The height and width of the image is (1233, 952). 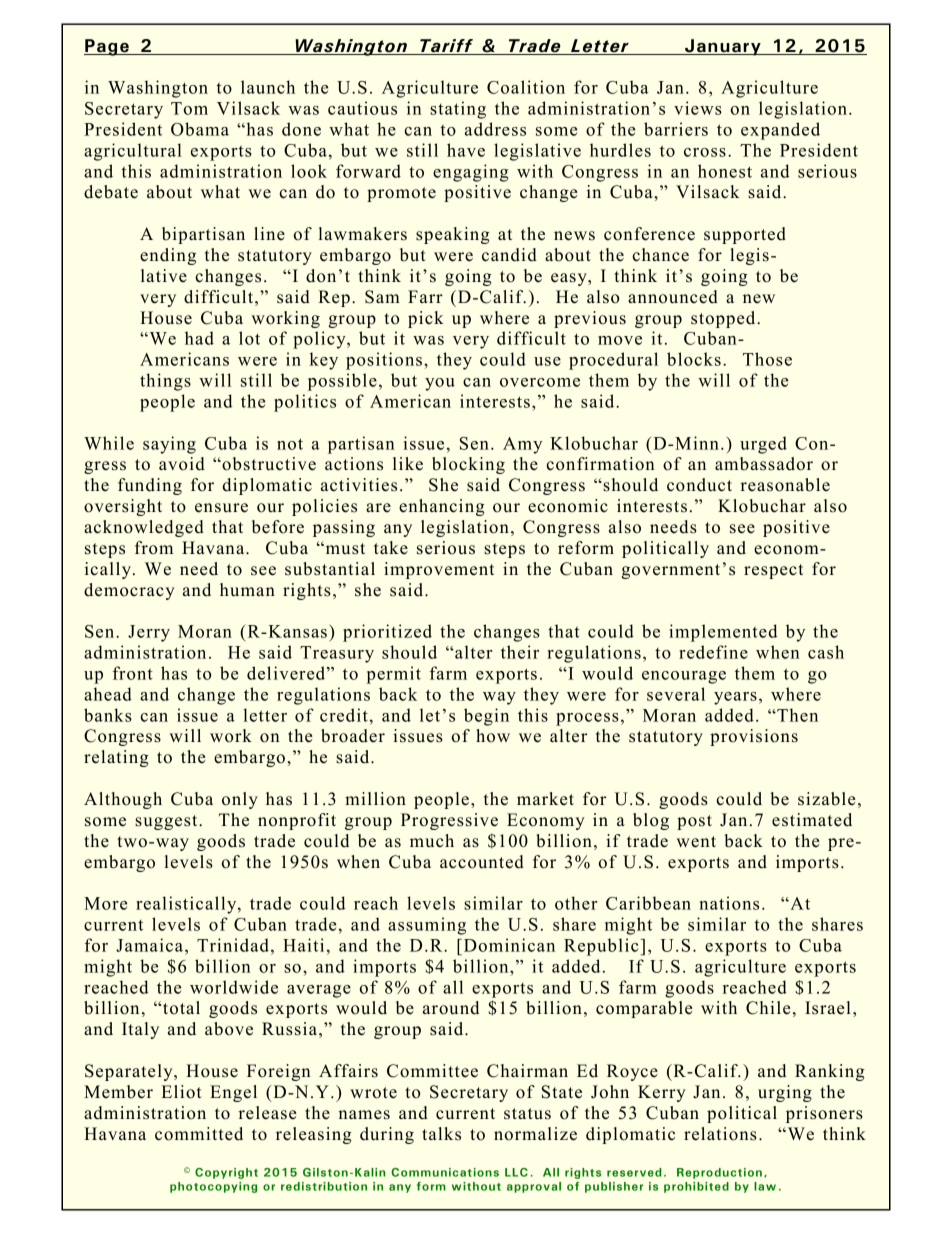 I want to click on committed, so click(x=199, y=1134).
